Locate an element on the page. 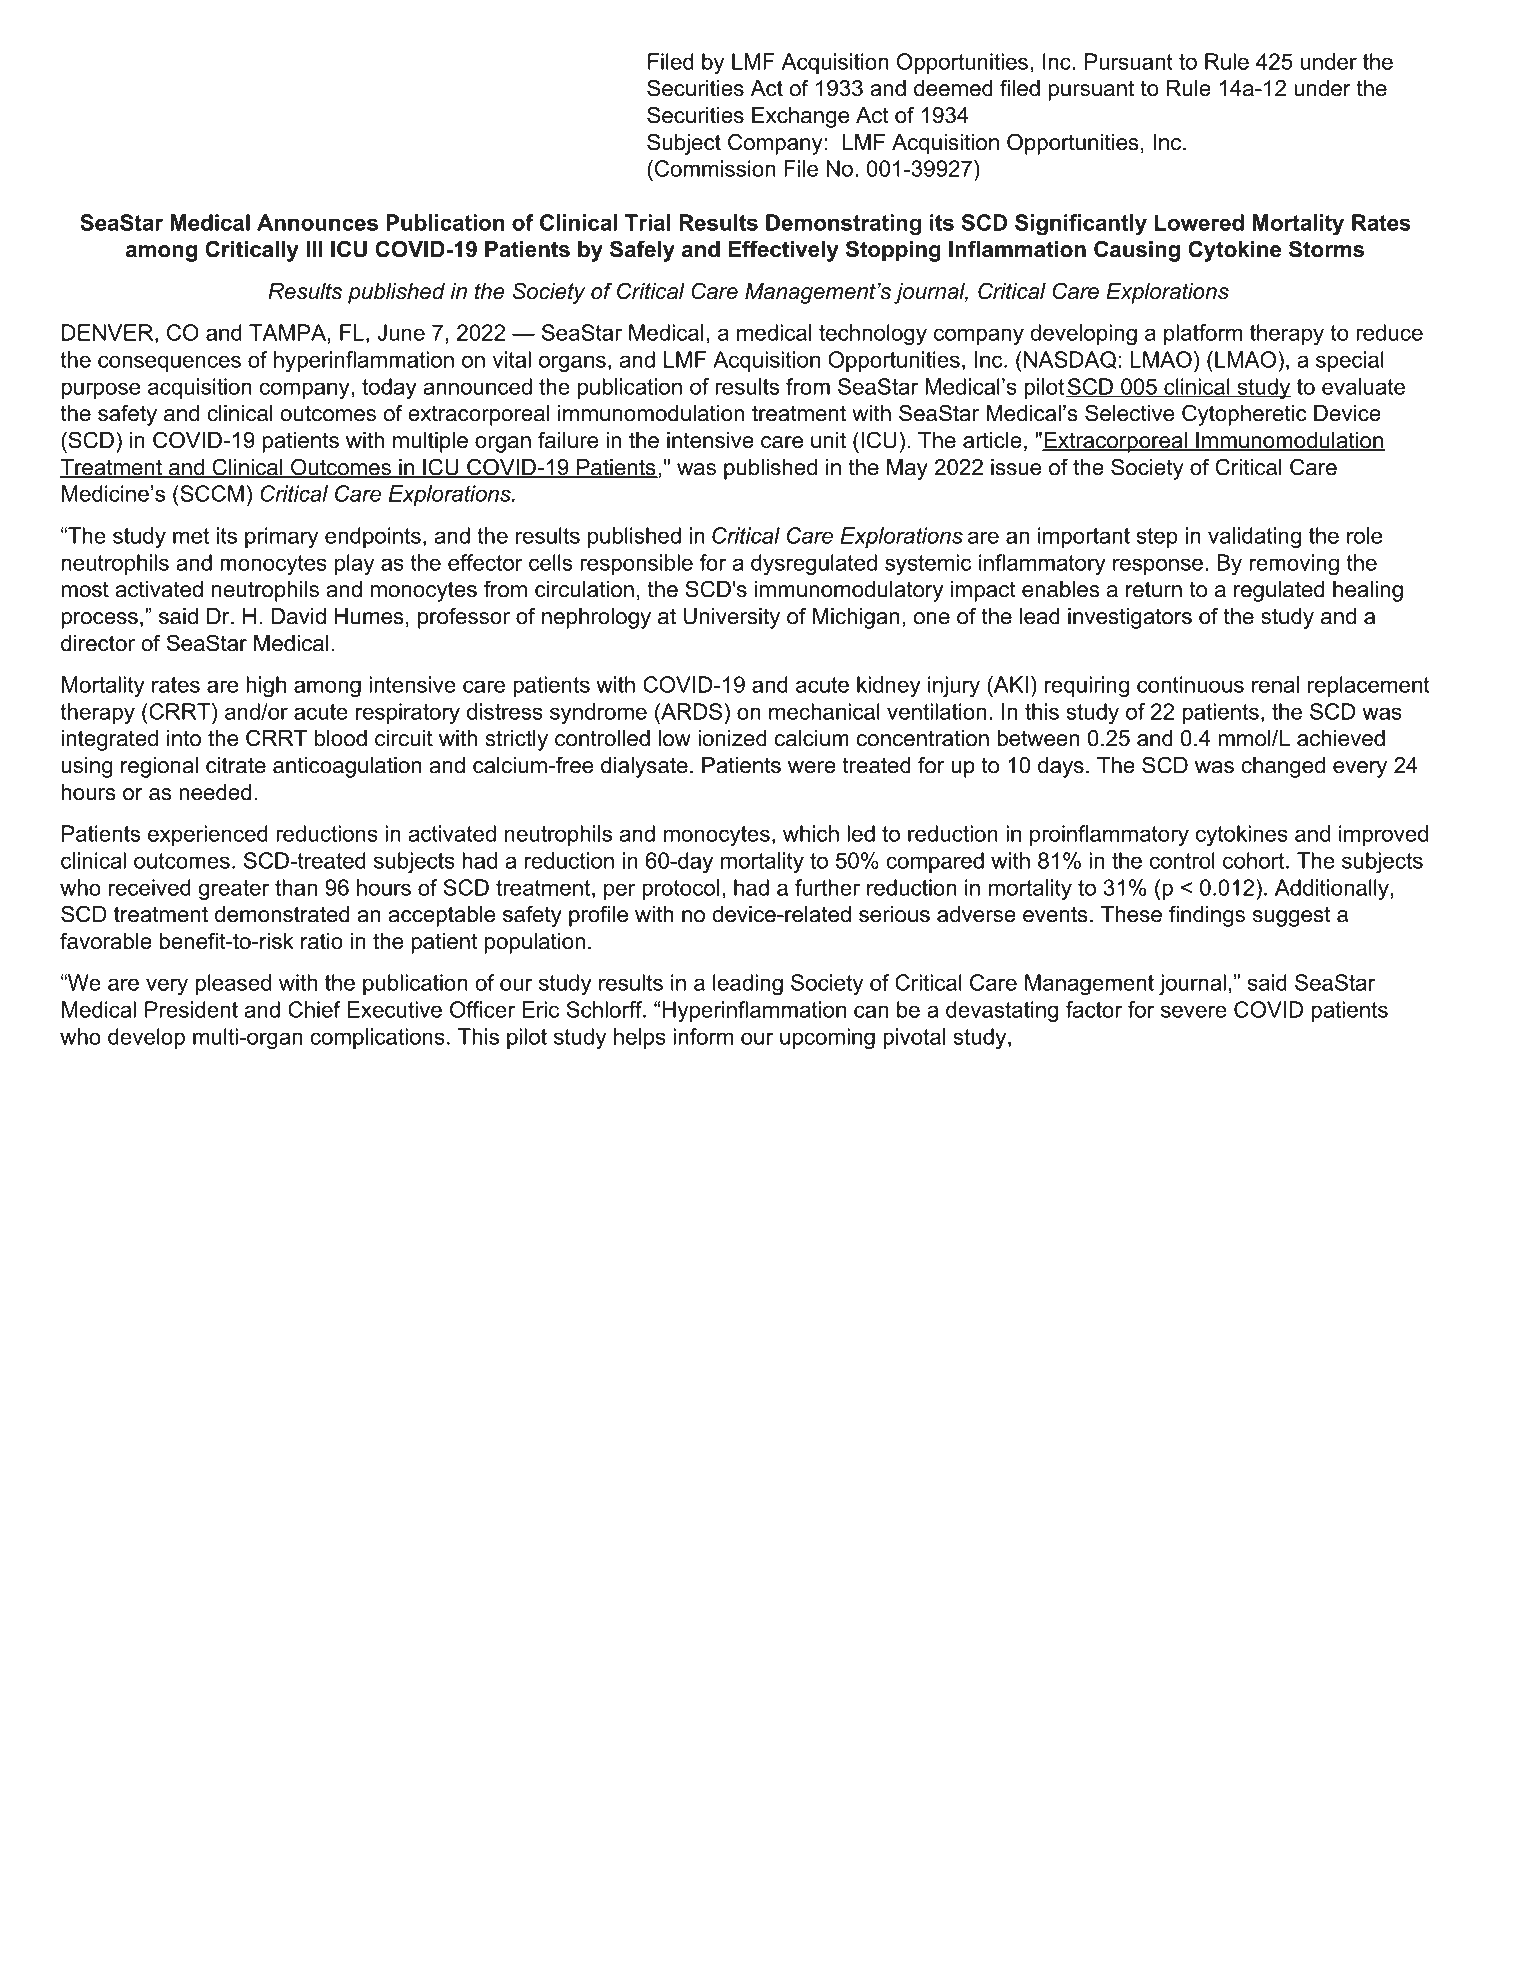 The image size is (1521, 1968). inform is located at coordinates (703, 1036).
